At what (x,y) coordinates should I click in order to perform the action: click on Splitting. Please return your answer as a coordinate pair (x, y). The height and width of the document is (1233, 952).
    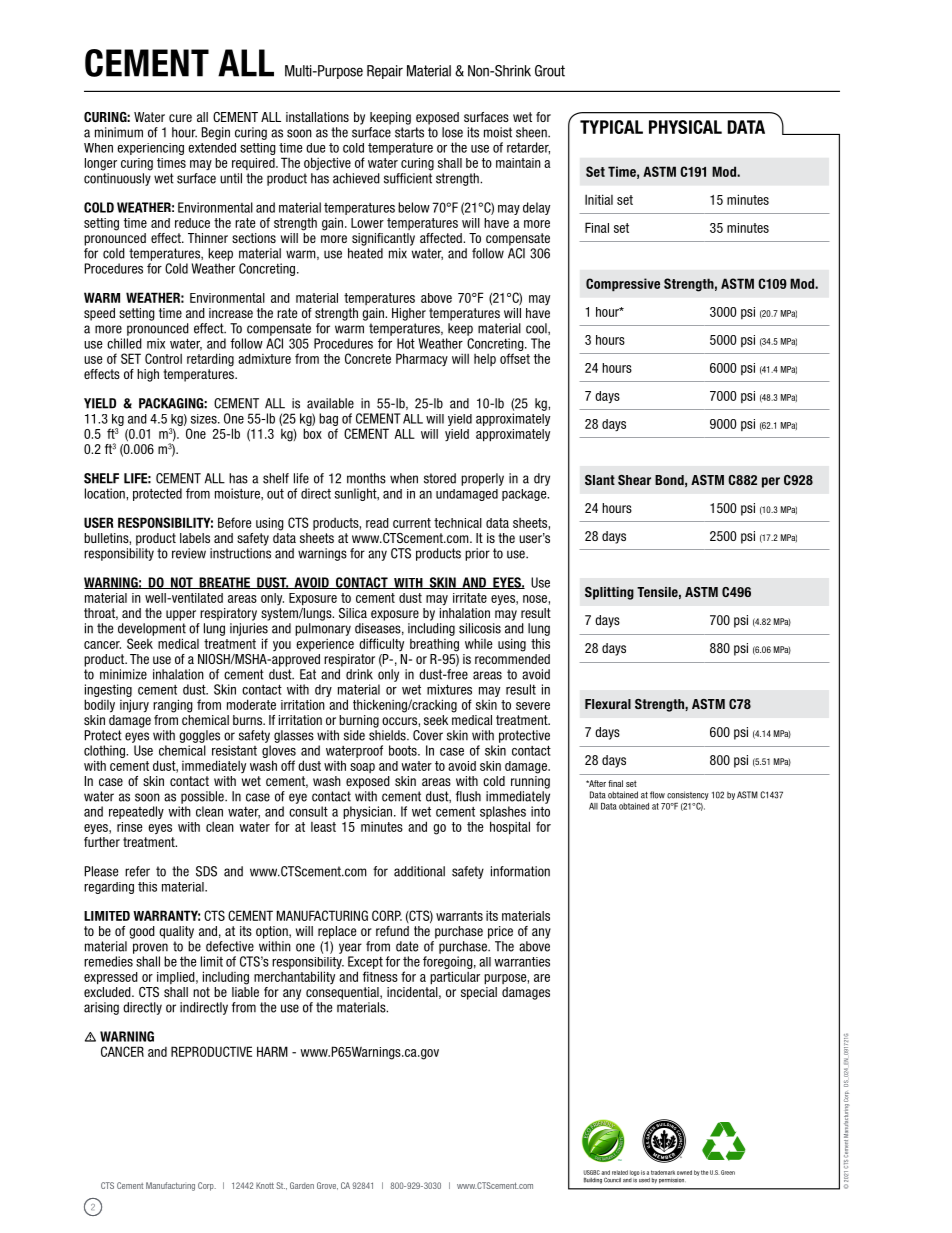
    Looking at the image, I should click on (609, 593).
